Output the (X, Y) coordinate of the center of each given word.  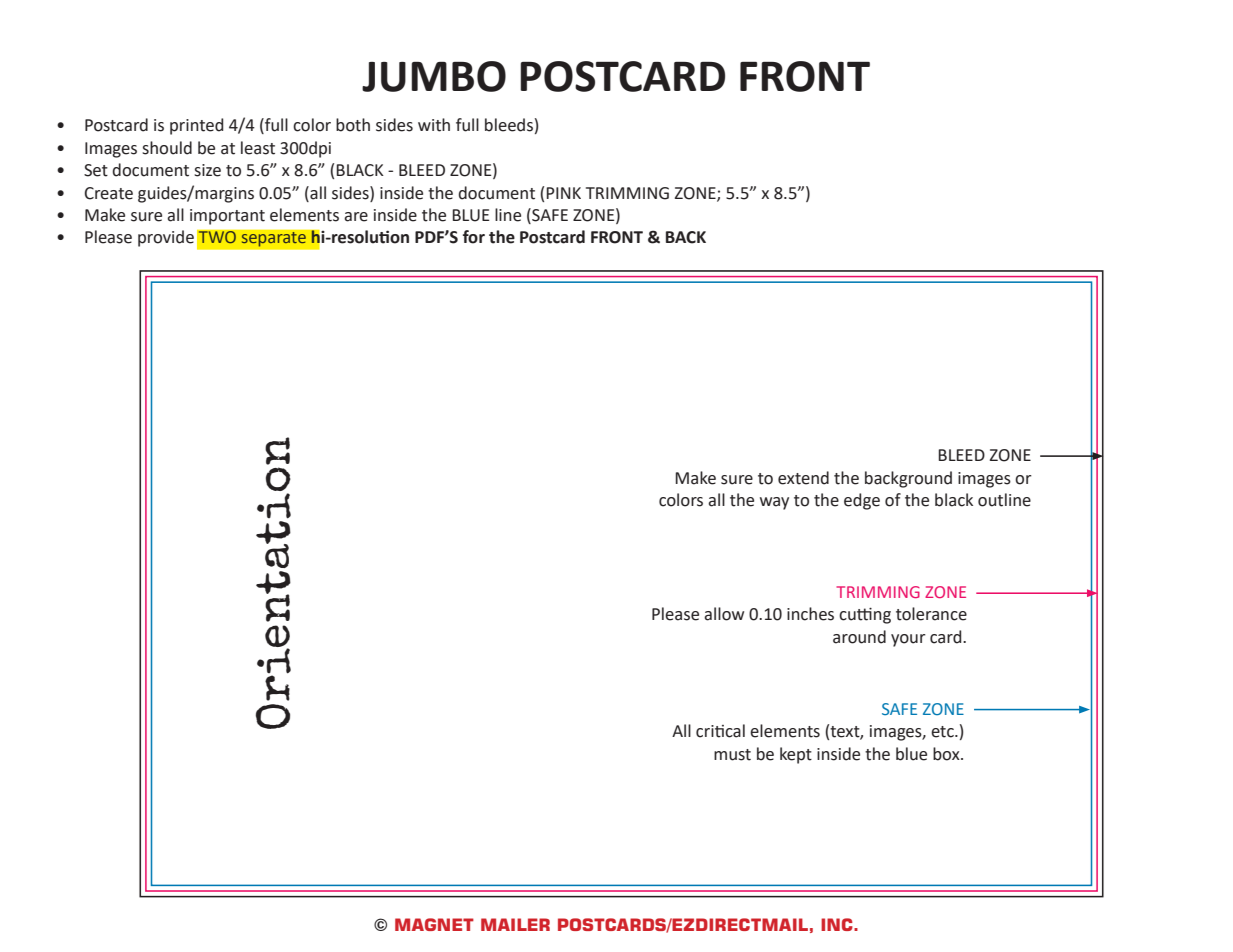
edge (862, 501)
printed (196, 126)
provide (166, 238)
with (434, 125)
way (774, 503)
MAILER (515, 924)
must (732, 755)
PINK (563, 193)
